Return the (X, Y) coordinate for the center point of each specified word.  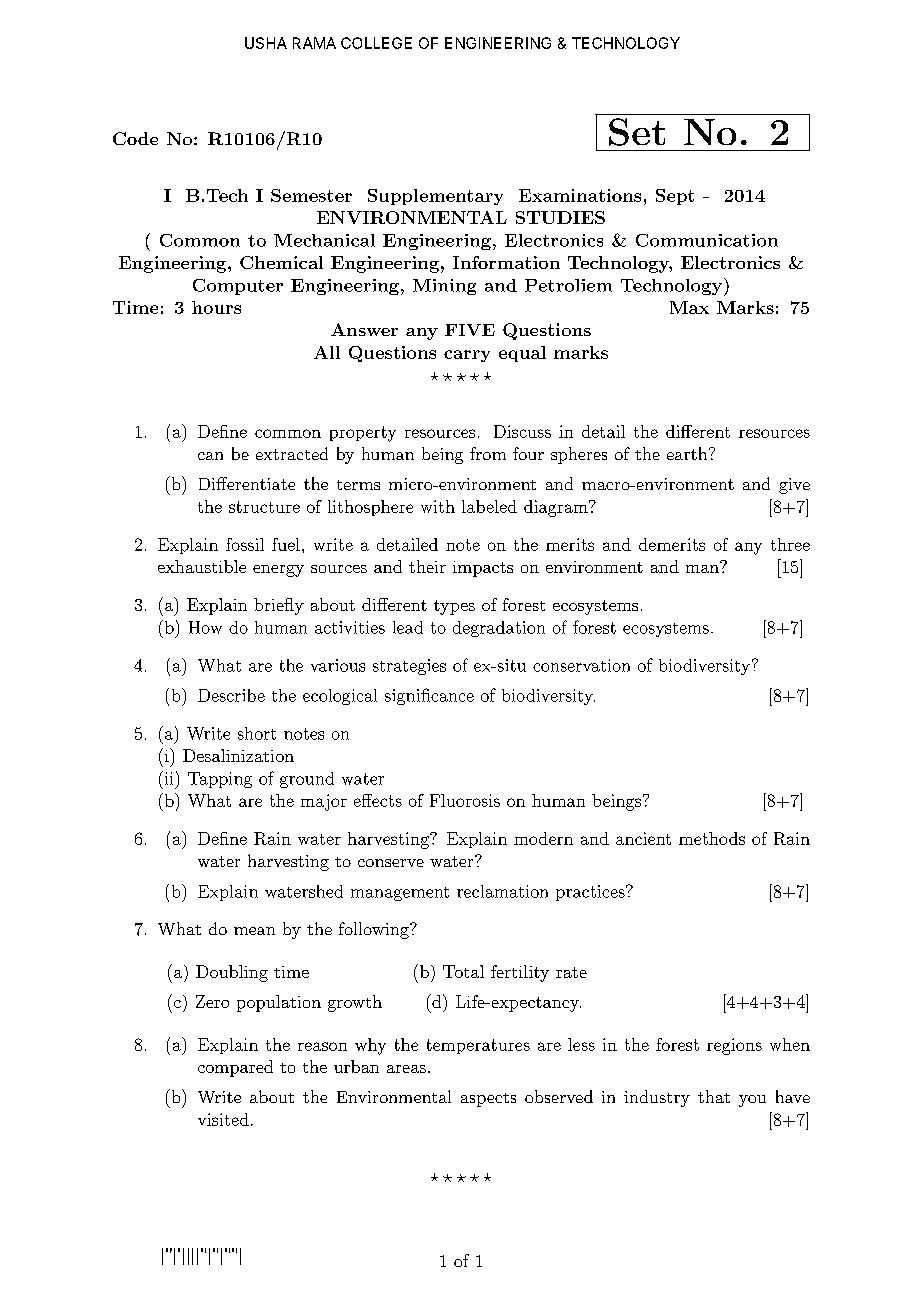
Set (637, 132)
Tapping (220, 780)
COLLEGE (376, 43)
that (714, 1096)
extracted (292, 453)
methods (712, 838)
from (488, 453)
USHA (266, 43)
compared (235, 1068)
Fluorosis (465, 800)
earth (688, 453)
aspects (488, 1100)
